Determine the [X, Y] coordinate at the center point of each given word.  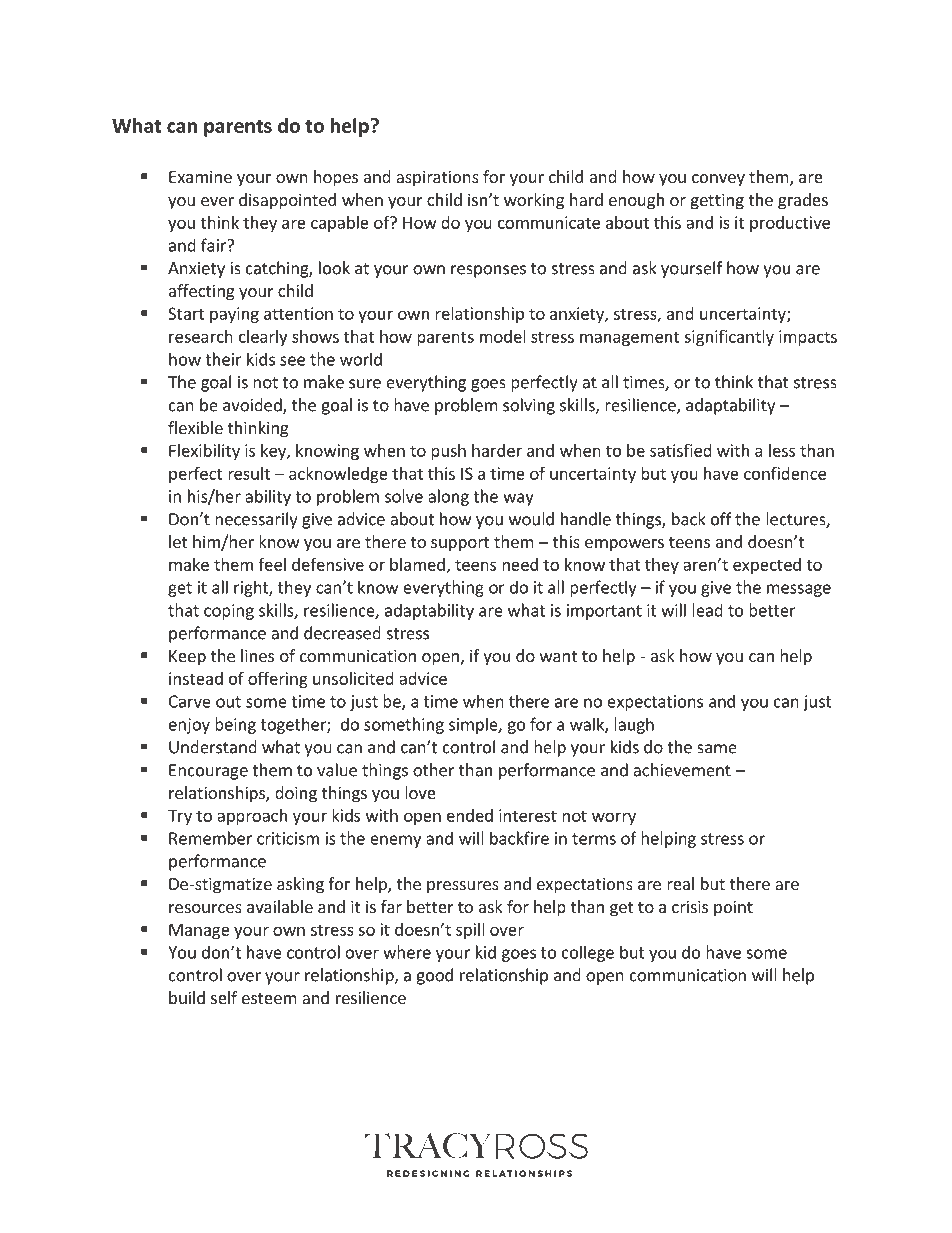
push [448, 452]
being [235, 725]
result [249, 473]
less [782, 450]
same [717, 749]
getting [717, 201]
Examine [200, 176]
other [433, 770]
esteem [269, 998]
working [534, 201]
